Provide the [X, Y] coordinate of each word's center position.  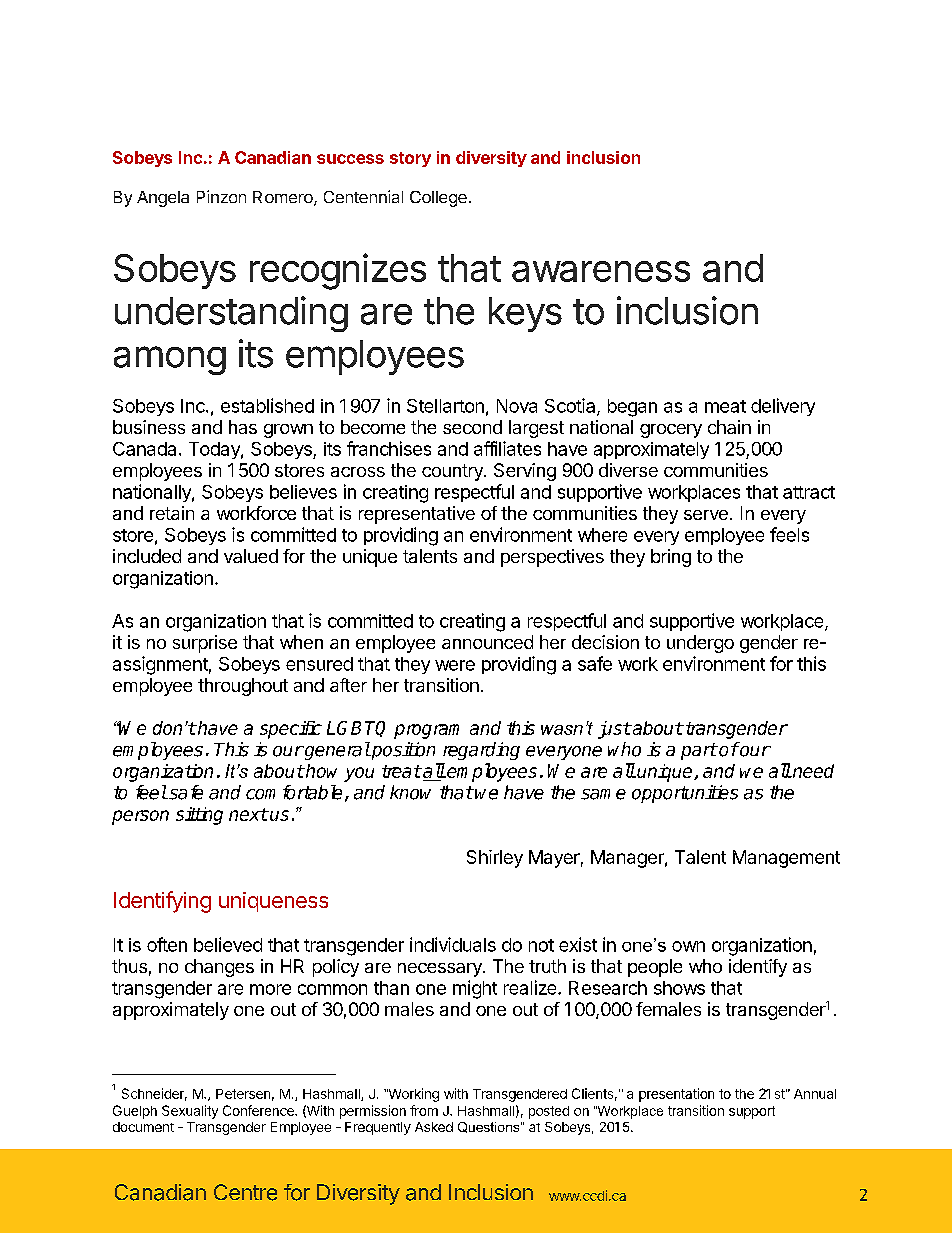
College [438, 199]
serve [706, 515]
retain [172, 513]
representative [417, 515]
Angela [163, 199]
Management [786, 859]
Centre [245, 1192]
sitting [199, 816]
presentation [676, 1095]
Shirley [495, 859]
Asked [434, 1127]
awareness [601, 271]
